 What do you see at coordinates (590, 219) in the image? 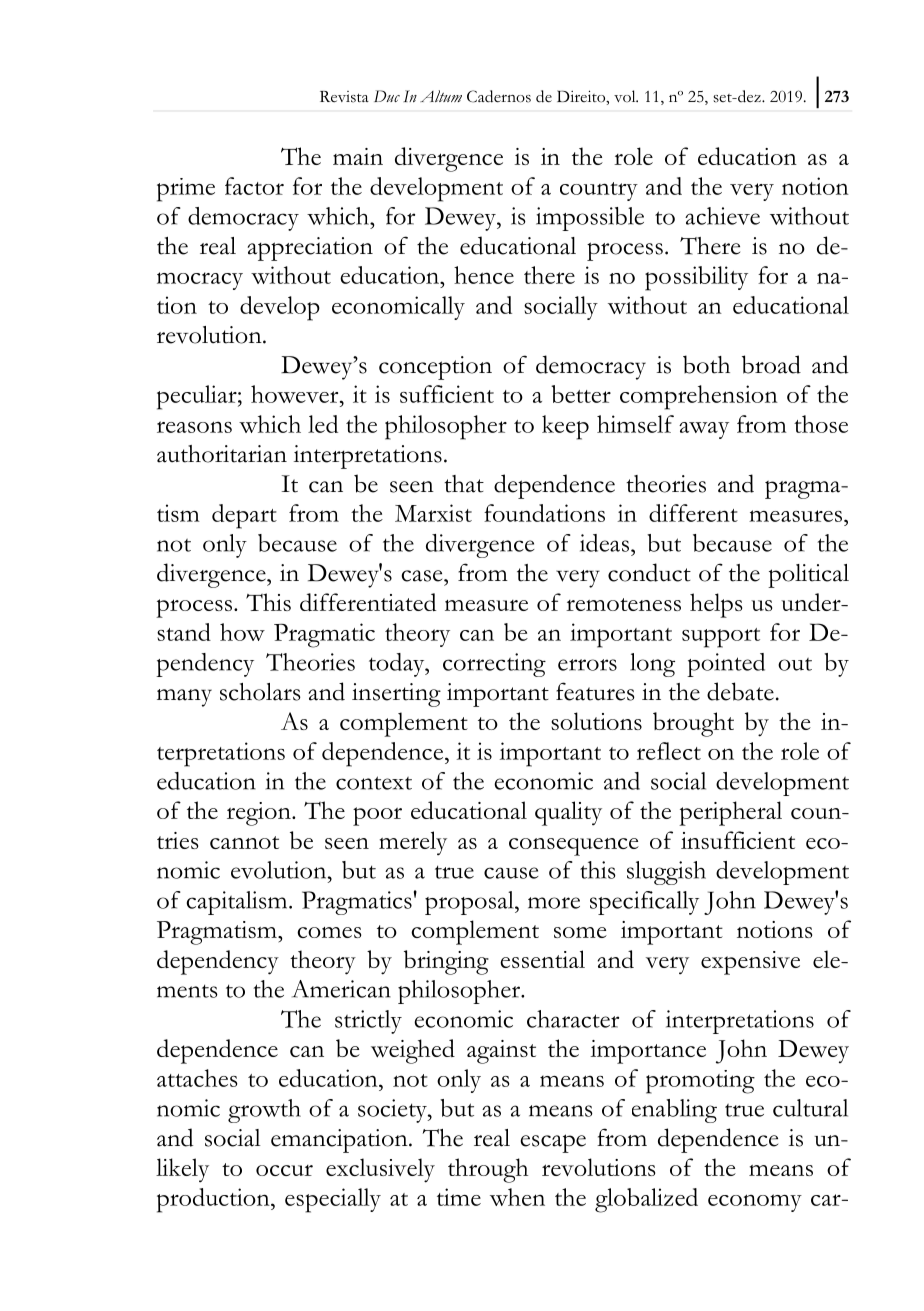
I see `impossible` at bounding box center [590, 219].
